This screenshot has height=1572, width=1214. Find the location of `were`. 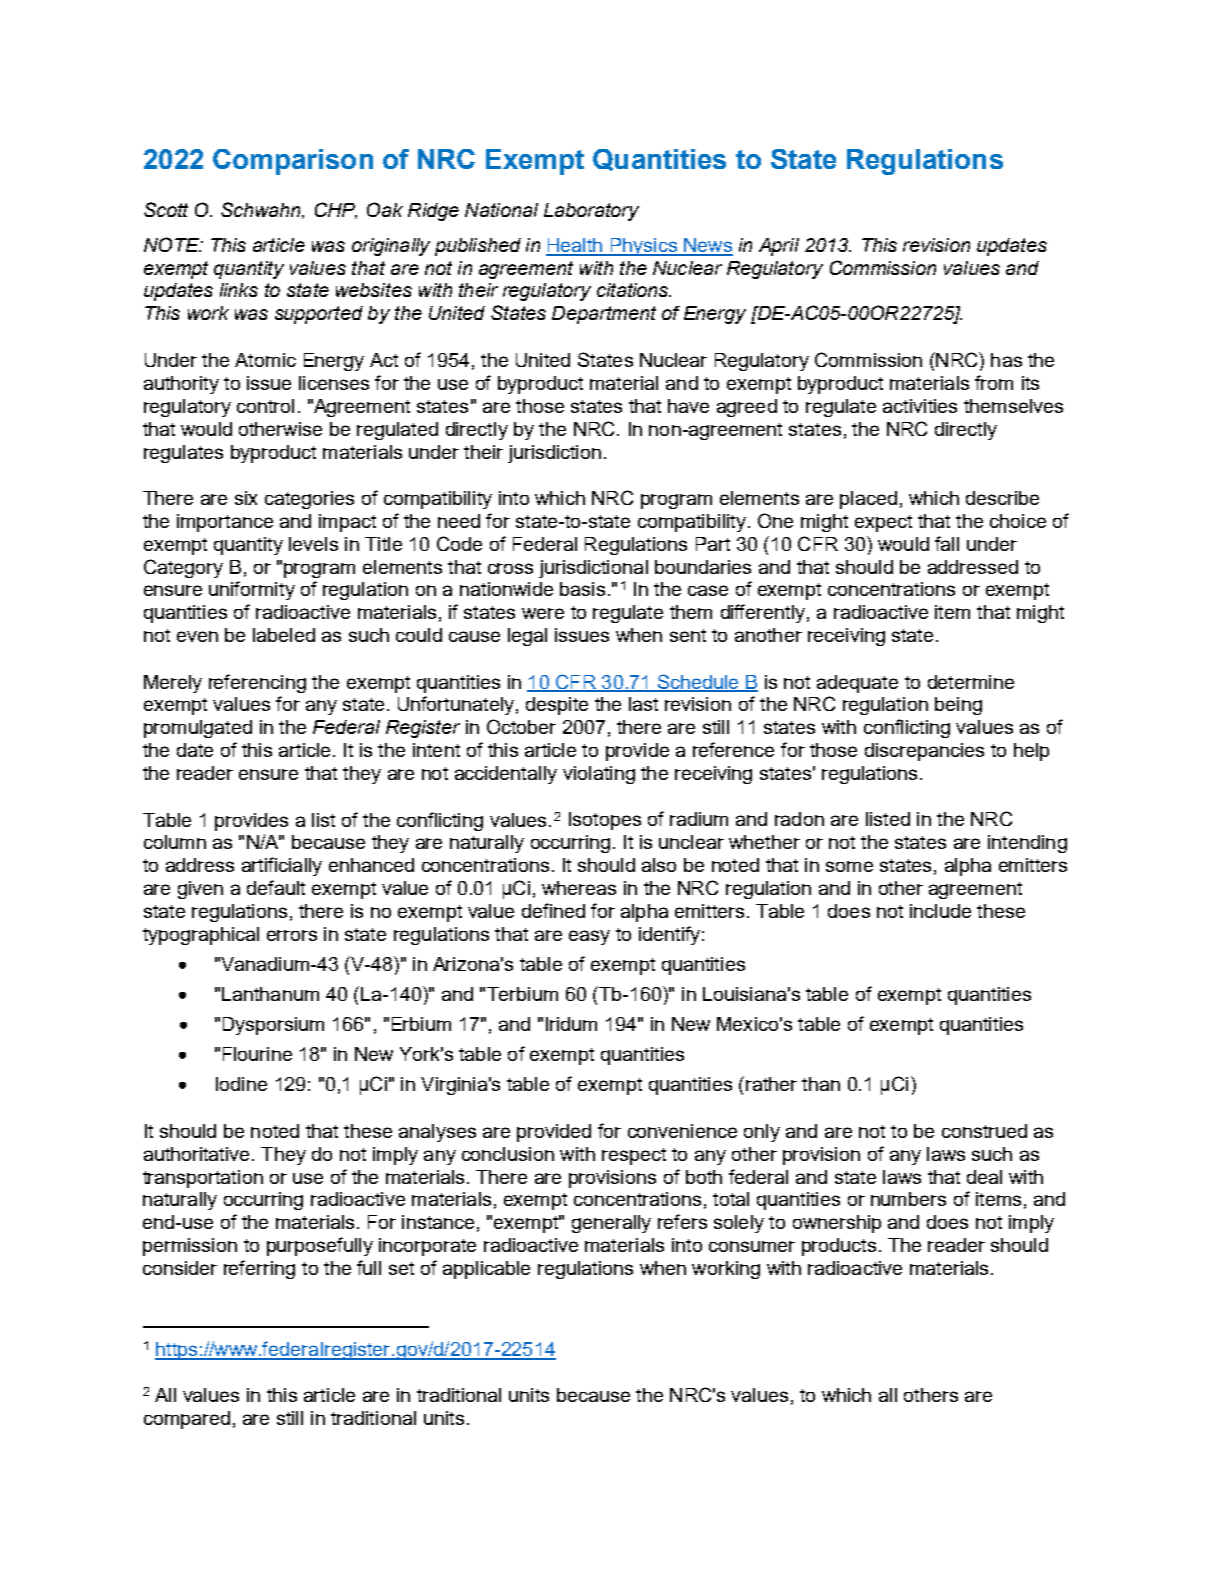

were is located at coordinates (543, 613).
